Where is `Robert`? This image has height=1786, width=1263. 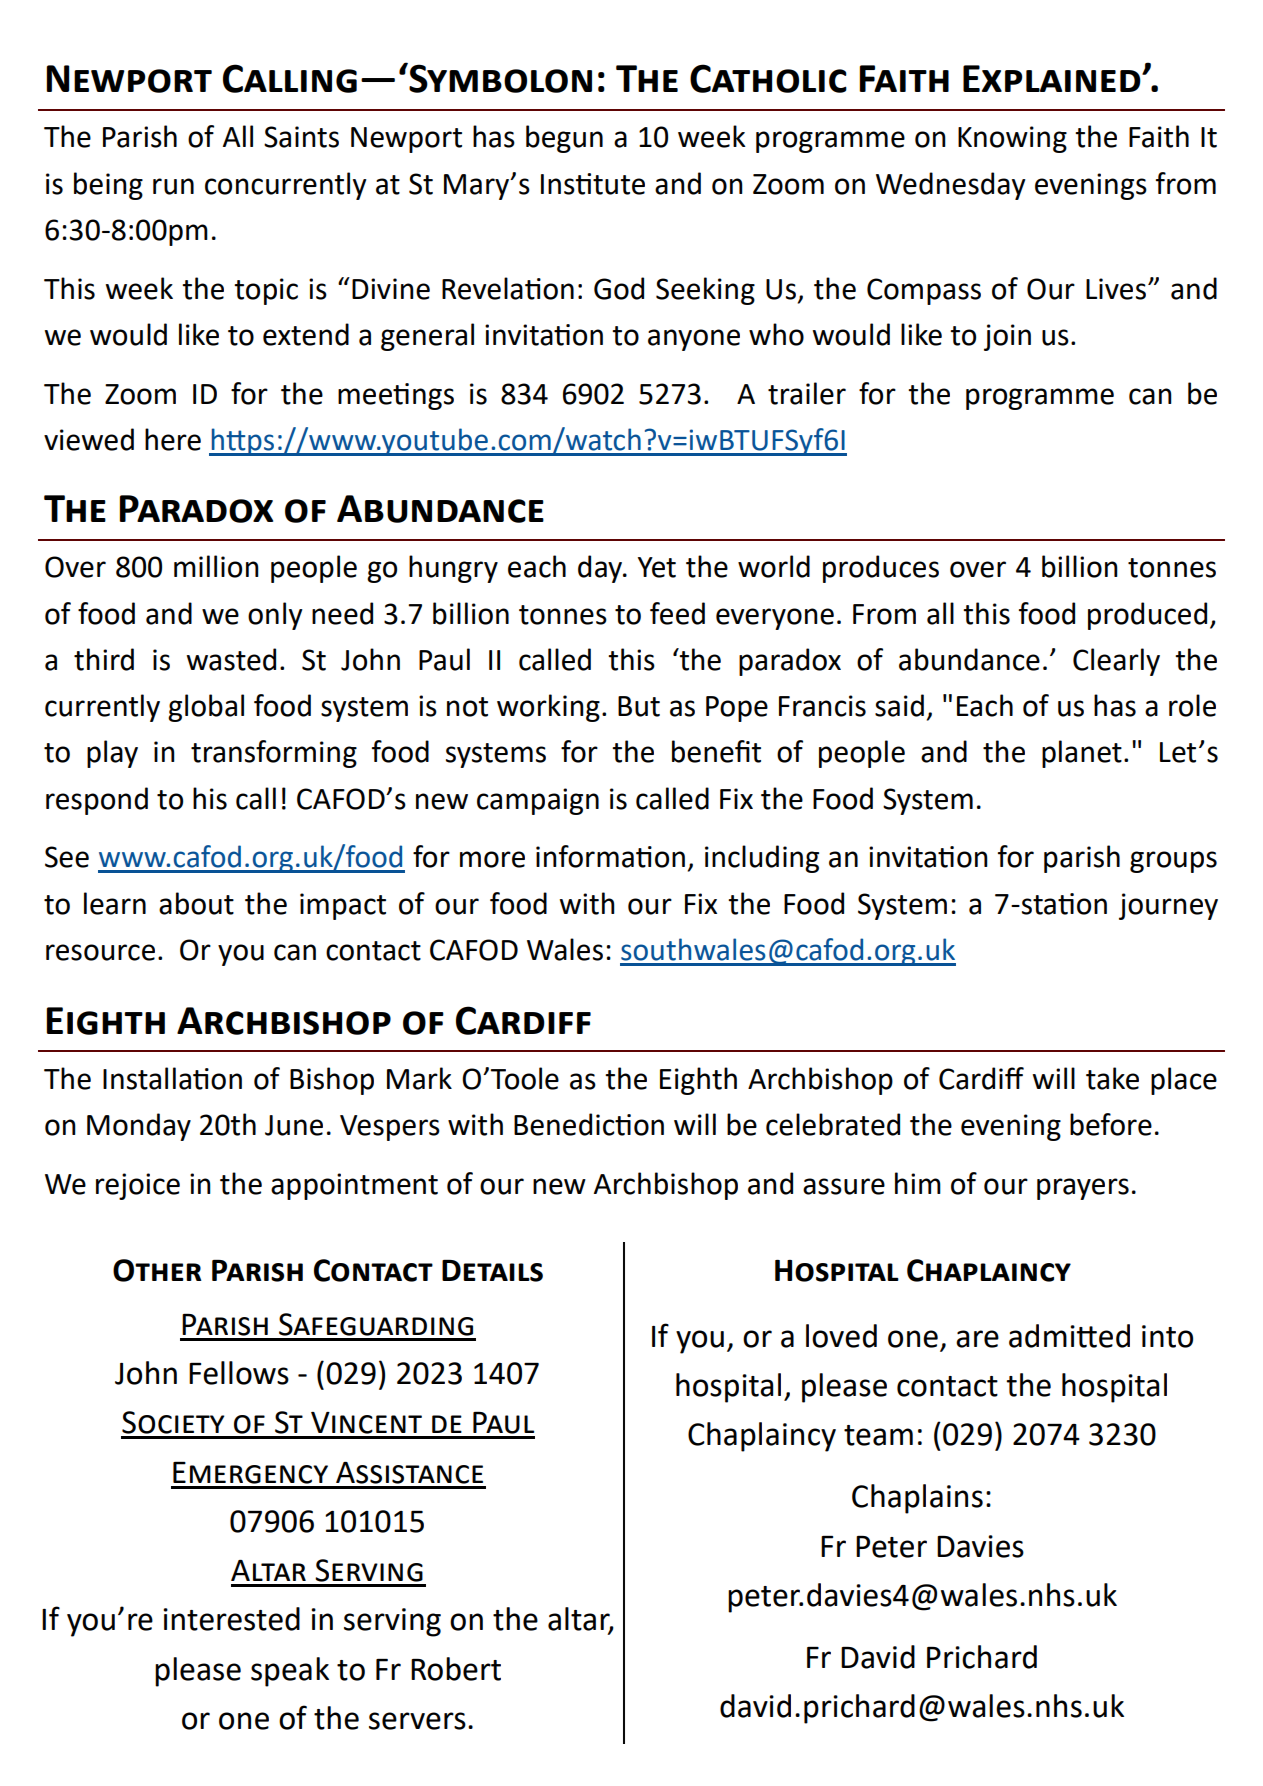 Robert is located at coordinates (456, 1669).
